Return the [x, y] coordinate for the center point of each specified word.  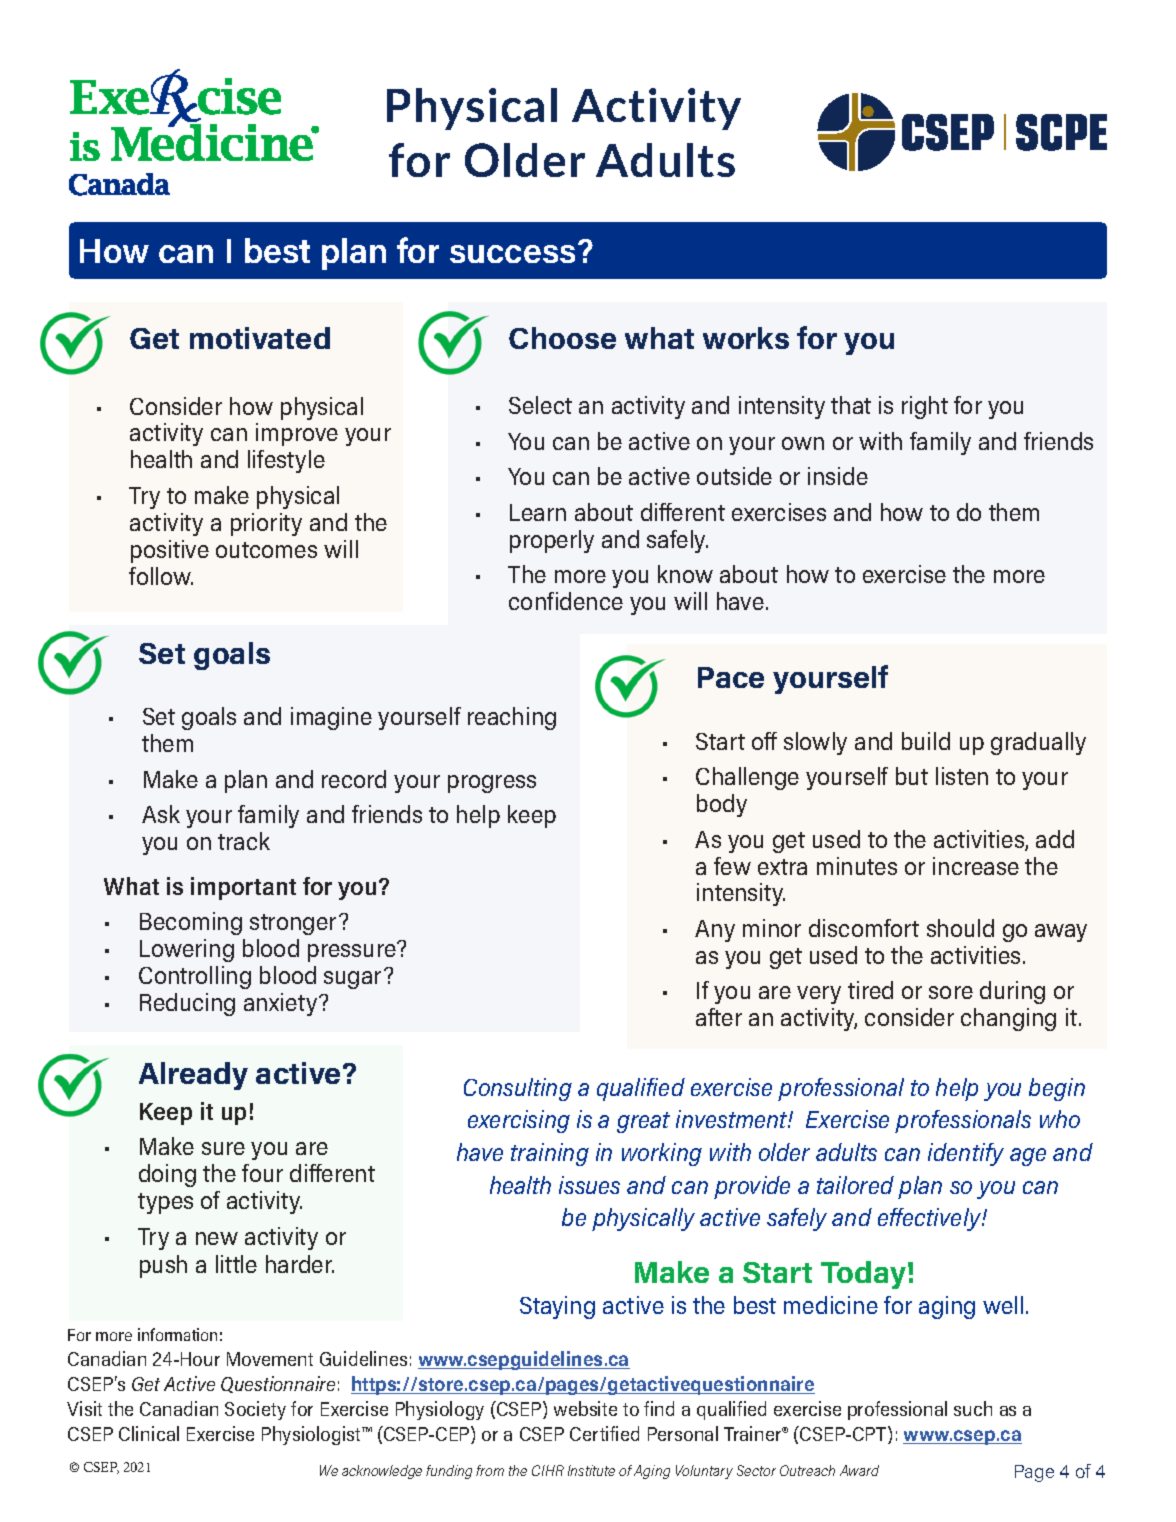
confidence [566, 601]
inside [838, 476]
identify [966, 1154]
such [973, 1408]
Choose [562, 338]
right [925, 407]
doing [167, 1175]
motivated [260, 338]
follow [161, 576]
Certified [604, 1433]
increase [976, 866]
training [550, 1154]
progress [492, 784]
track [244, 841]
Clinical [149, 1433]
